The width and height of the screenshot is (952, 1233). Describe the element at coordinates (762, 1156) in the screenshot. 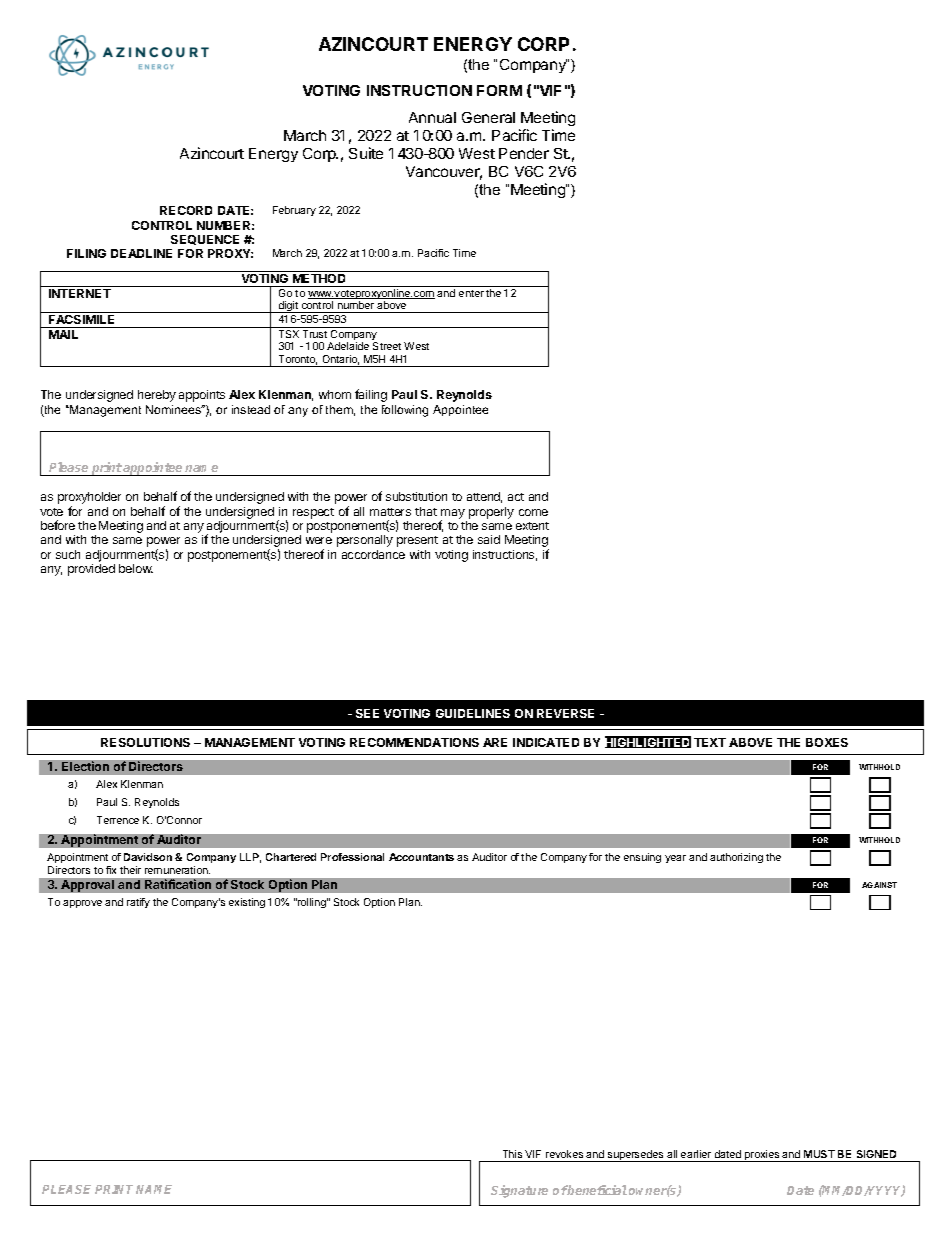

I see `proxies` at that location.
